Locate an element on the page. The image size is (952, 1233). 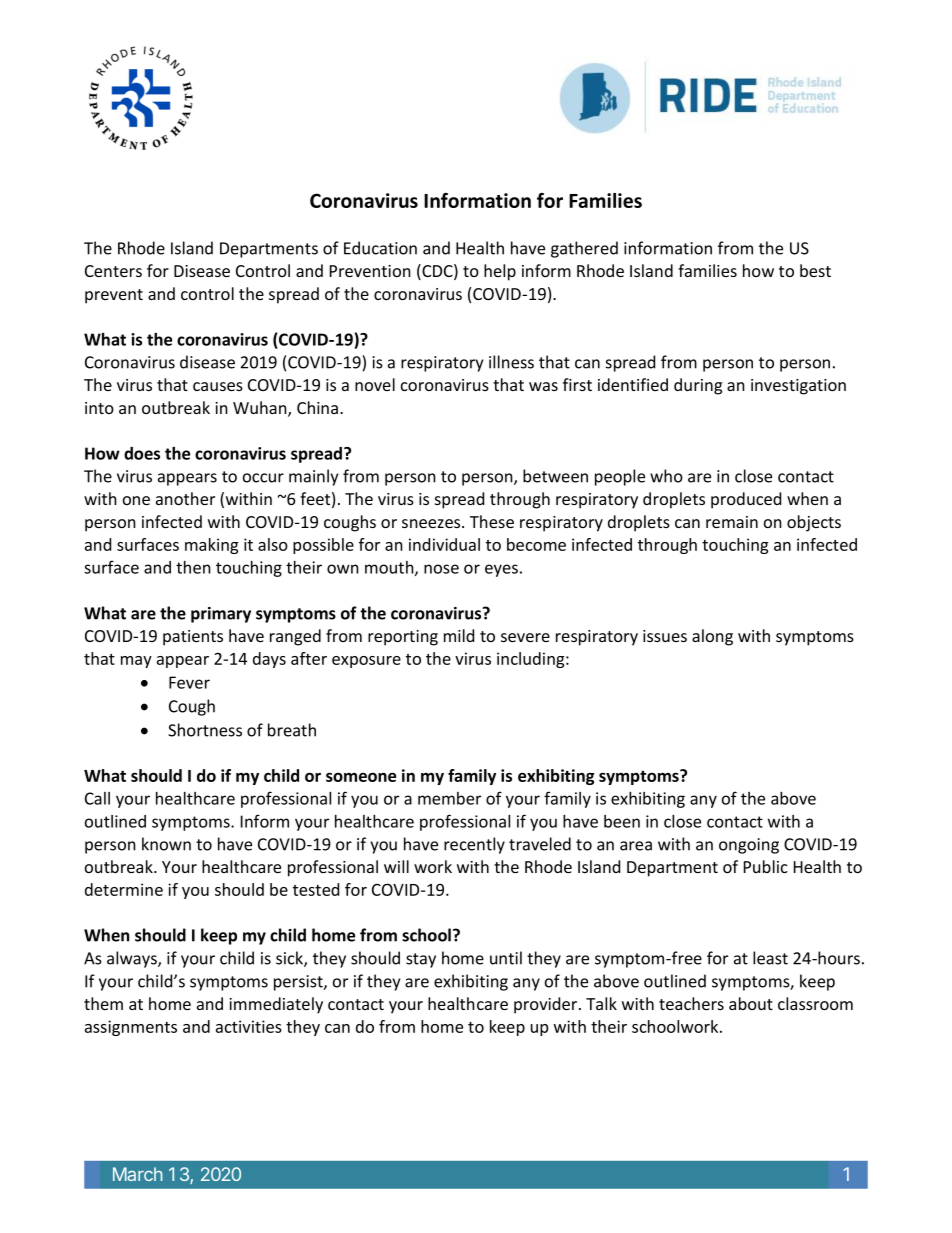
Centers is located at coordinates (113, 271).
